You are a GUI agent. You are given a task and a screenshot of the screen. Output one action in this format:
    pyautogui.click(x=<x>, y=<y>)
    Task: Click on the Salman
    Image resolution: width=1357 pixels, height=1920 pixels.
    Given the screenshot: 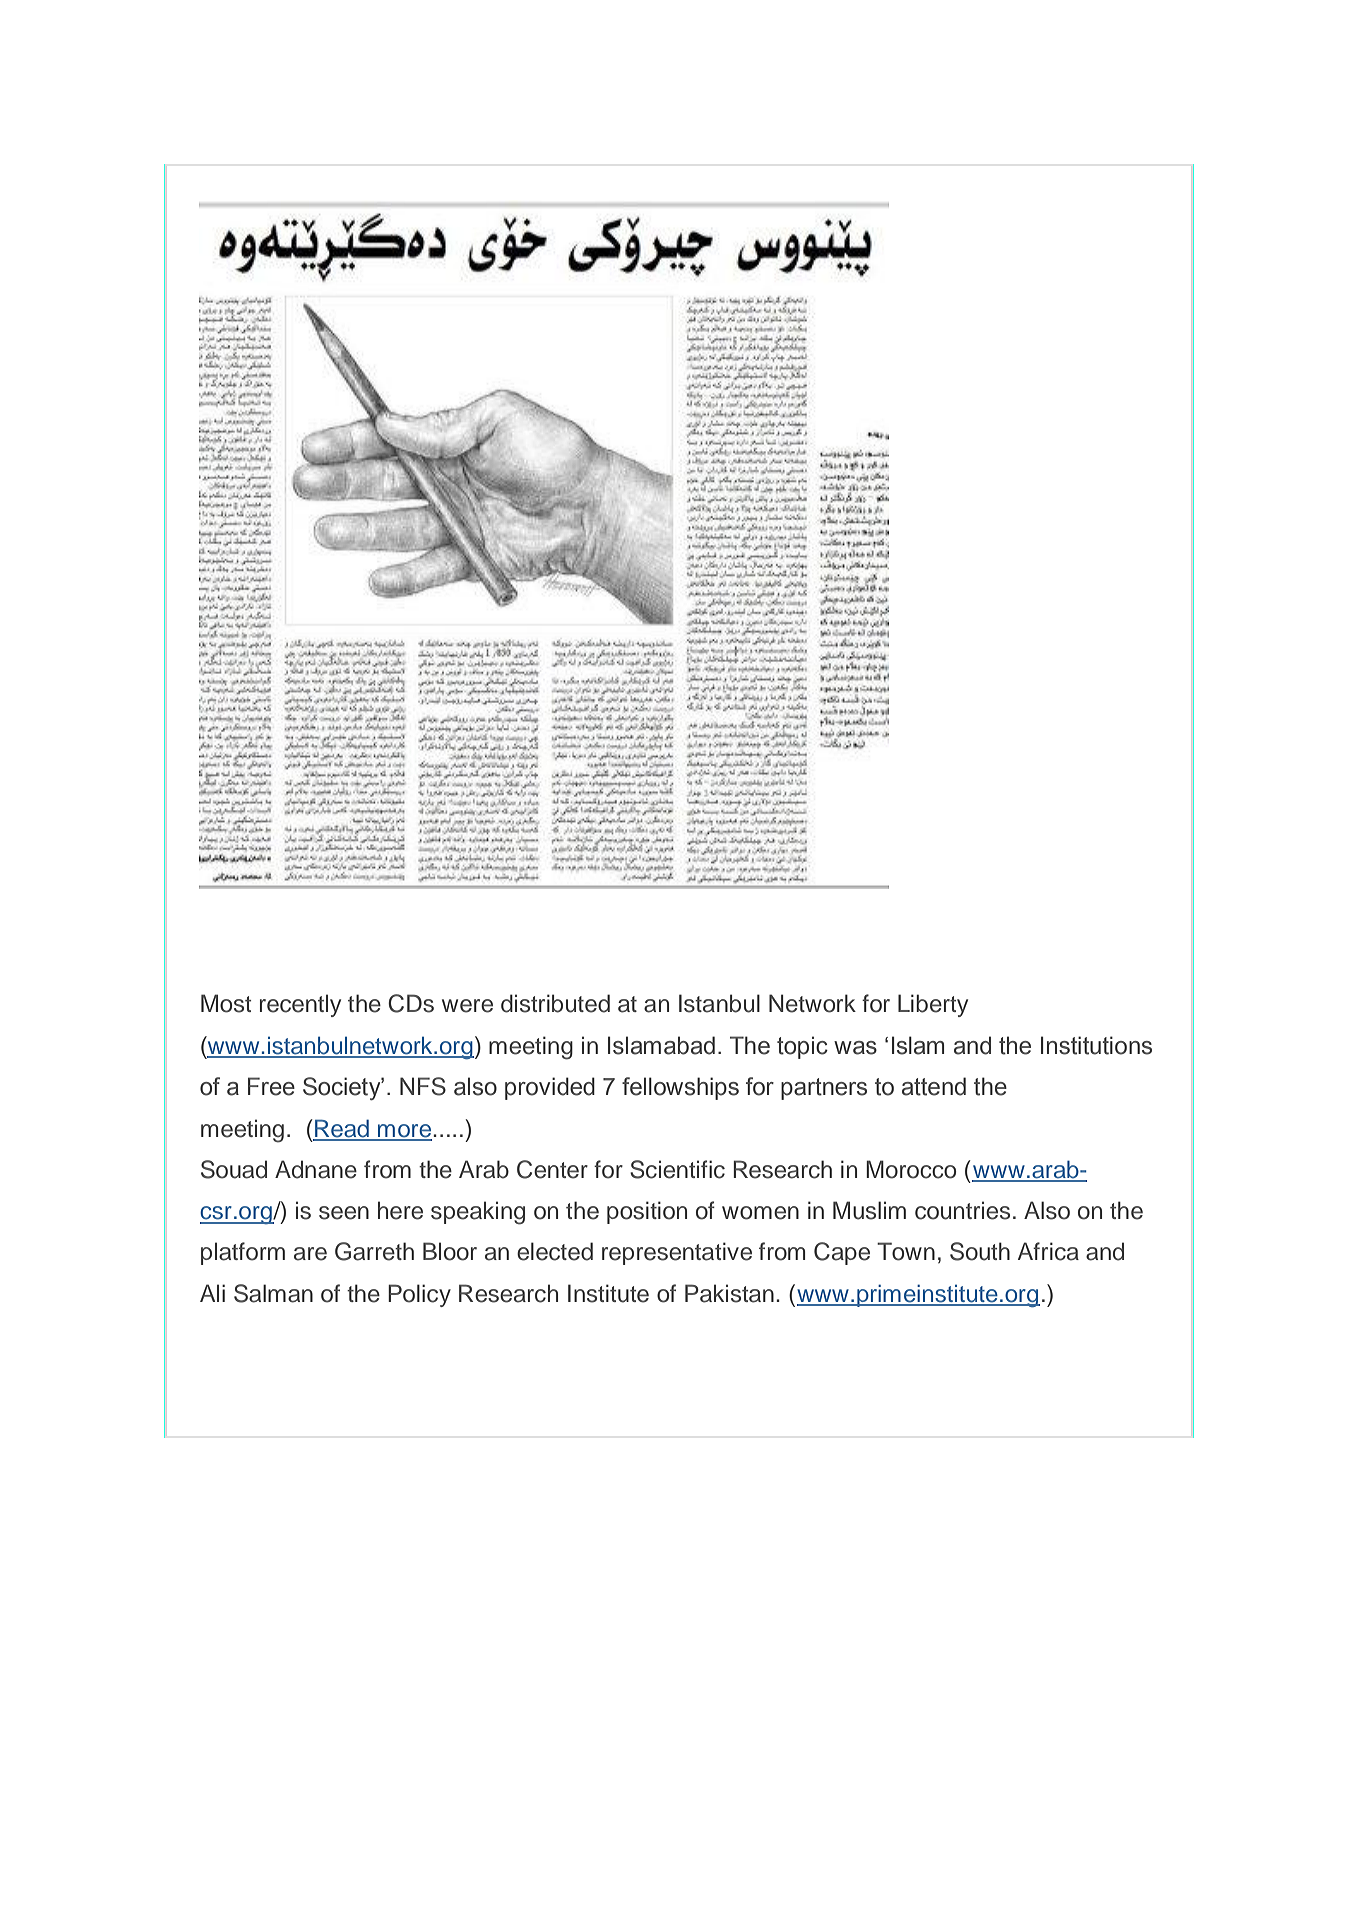 What is the action you would take?
    pyautogui.click(x=273, y=1293)
